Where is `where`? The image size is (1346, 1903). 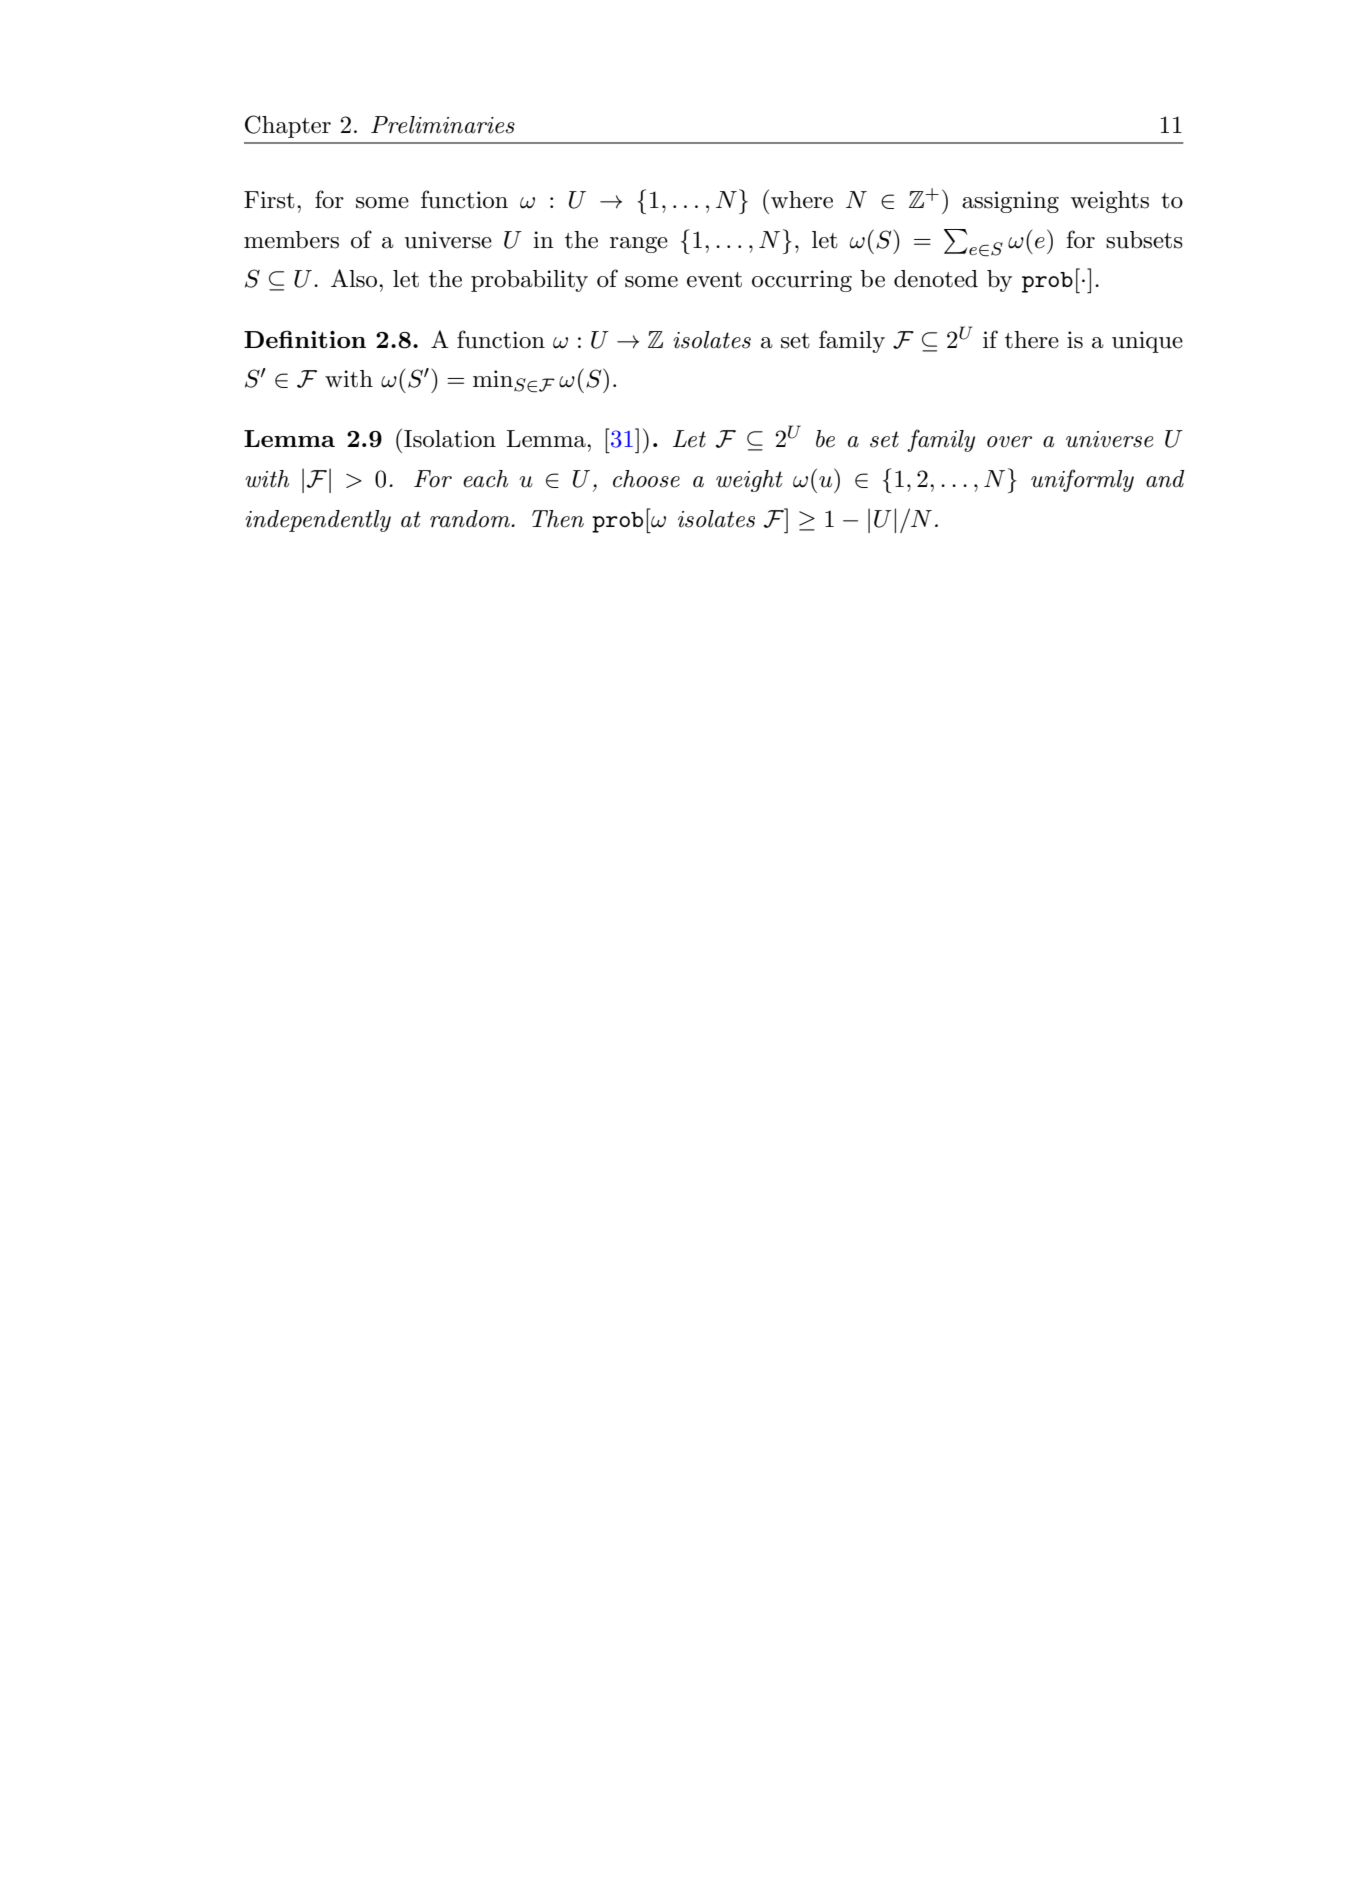
where is located at coordinates (802, 200).
